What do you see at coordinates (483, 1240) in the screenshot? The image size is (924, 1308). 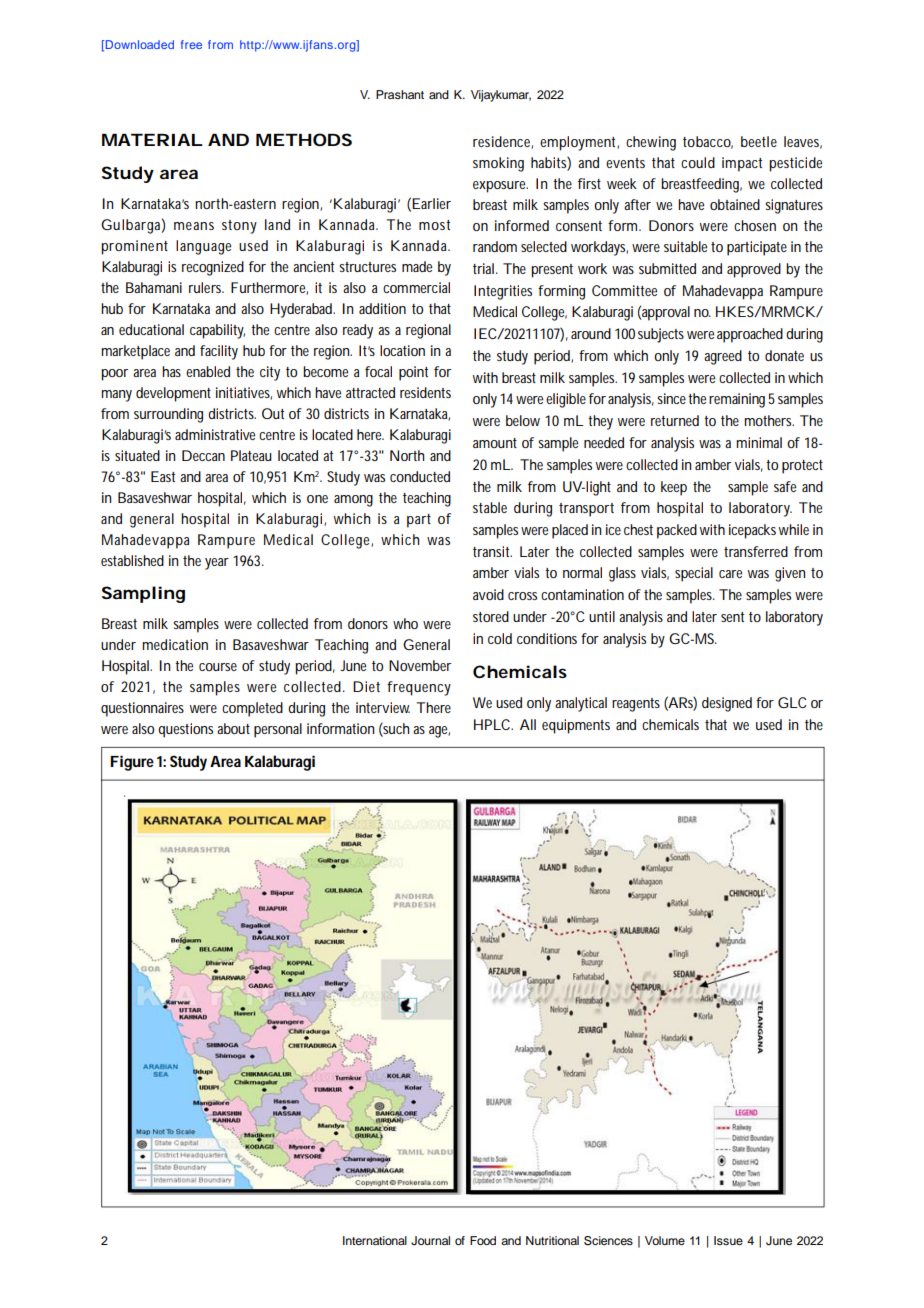 I see `Food` at bounding box center [483, 1240].
